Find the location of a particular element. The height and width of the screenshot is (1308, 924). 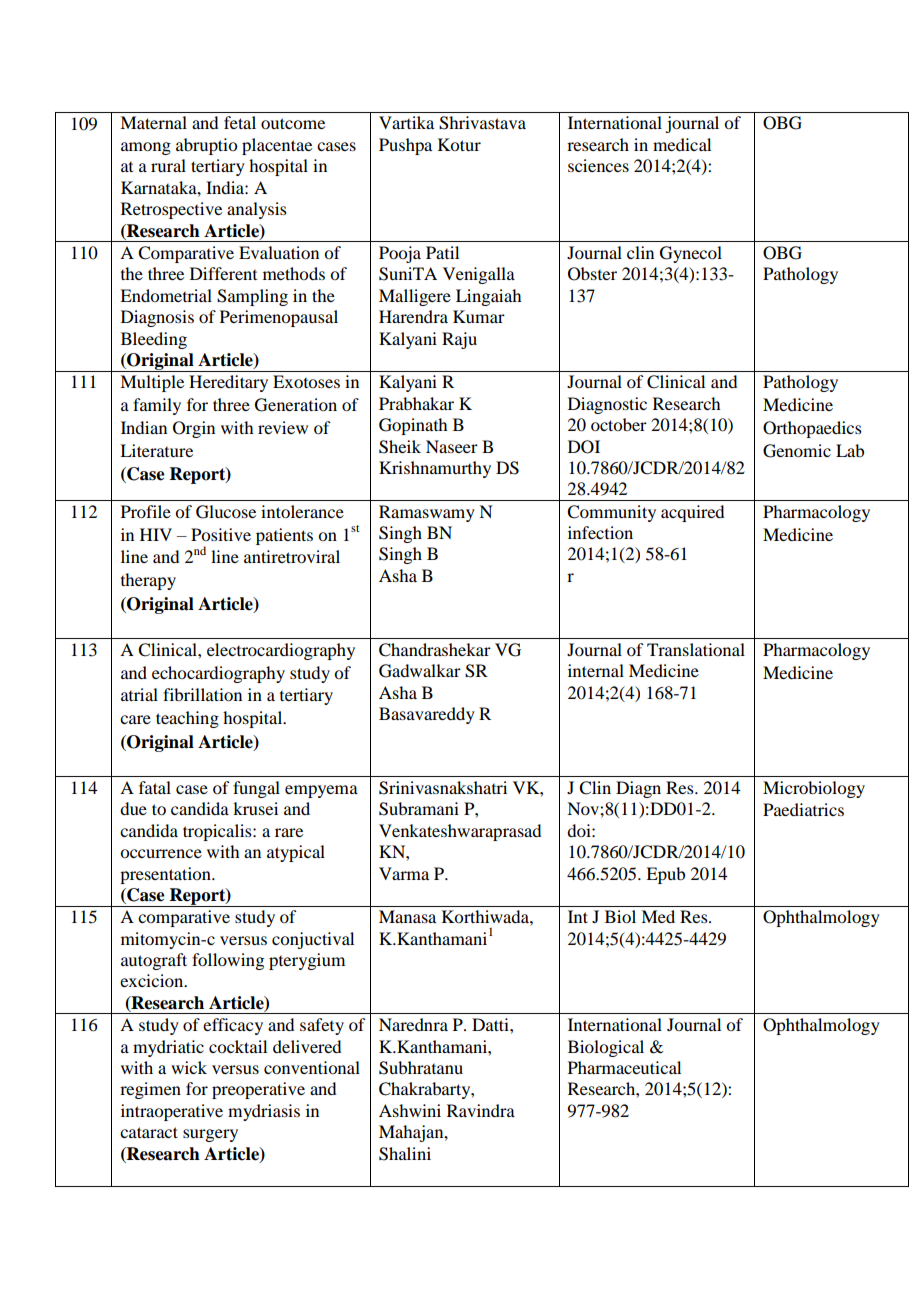

Orthopaedics is located at coordinates (812, 429).
